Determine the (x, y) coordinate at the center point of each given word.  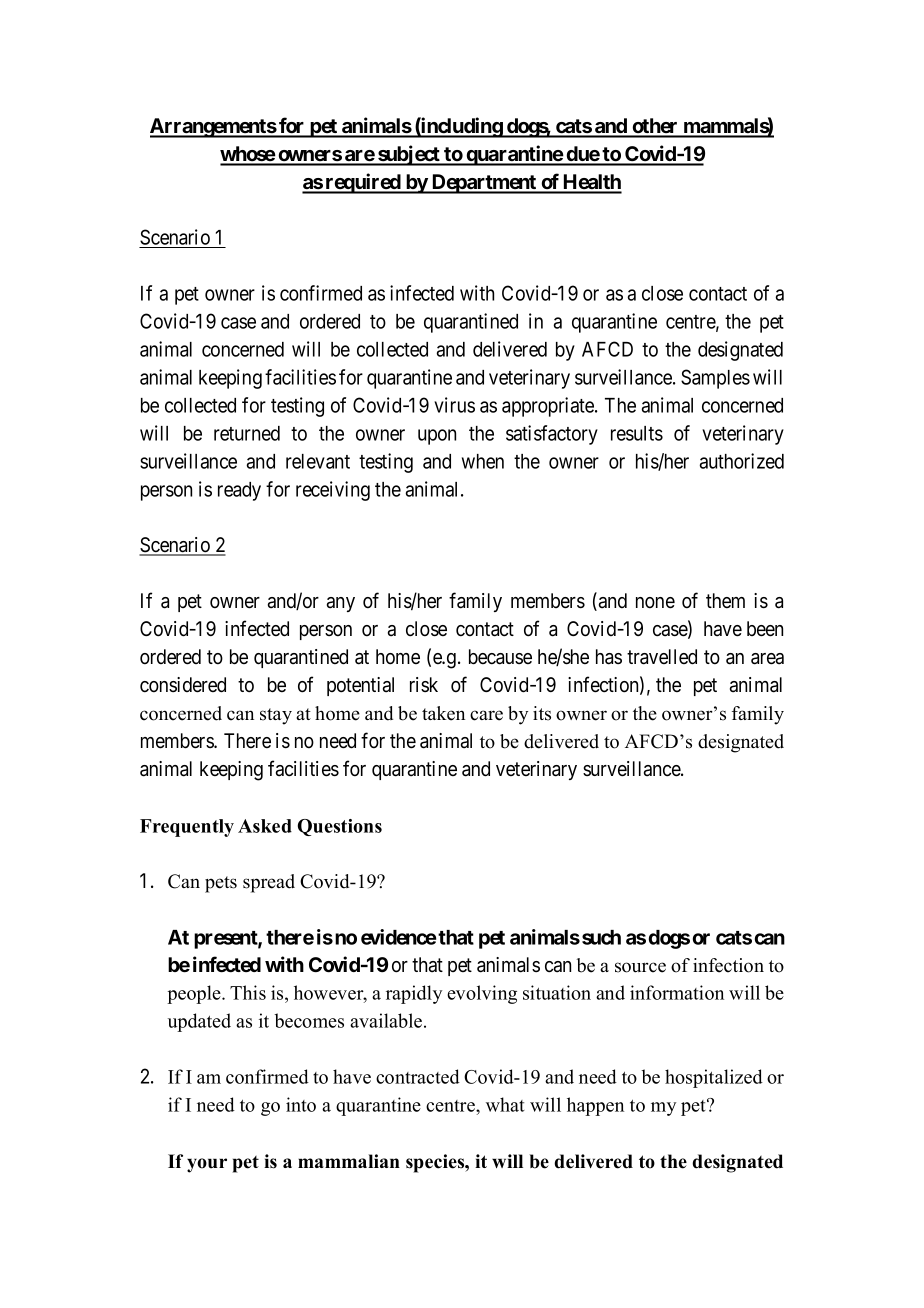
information (677, 992)
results (637, 433)
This (248, 992)
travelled (662, 657)
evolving (482, 994)
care (486, 715)
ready (239, 491)
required (363, 183)
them (725, 600)
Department (484, 184)
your (207, 1165)
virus (454, 405)
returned (247, 433)
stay (276, 716)
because (500, 657)
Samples (715, 379)
